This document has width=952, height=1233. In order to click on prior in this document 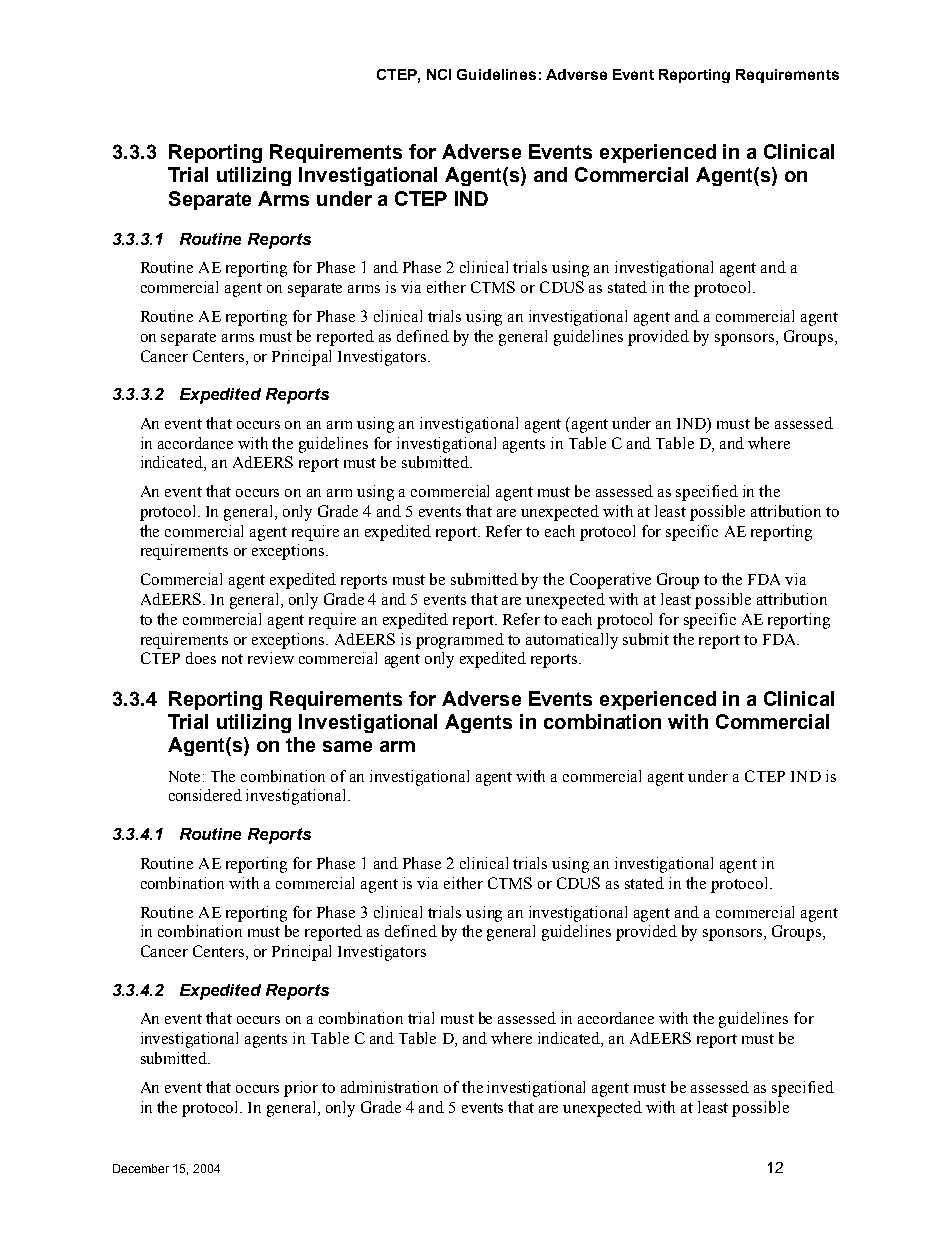, I will do `click(301, 1089)`.
